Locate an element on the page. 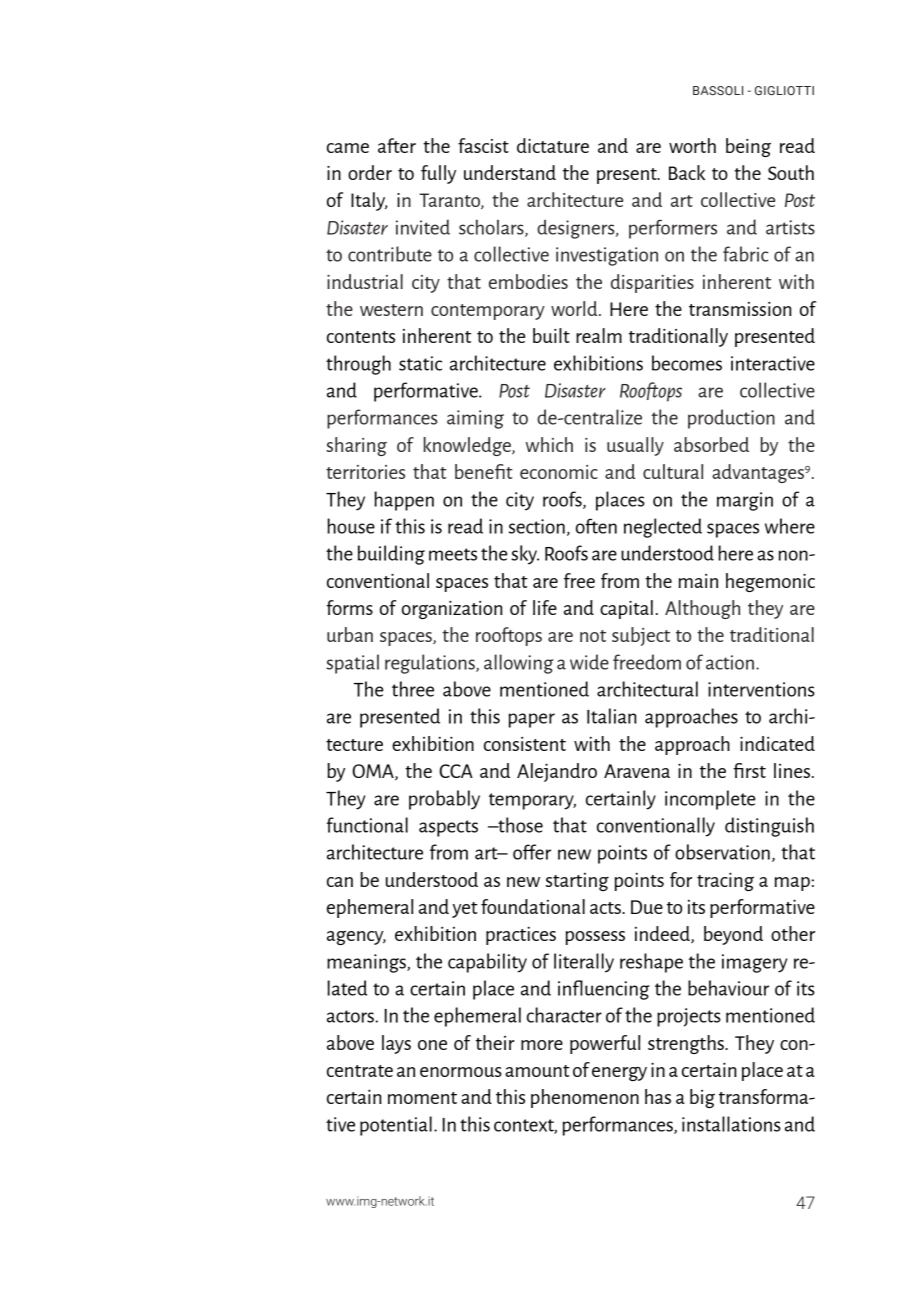  phenomenon is located at coordinates (585, 1098).
